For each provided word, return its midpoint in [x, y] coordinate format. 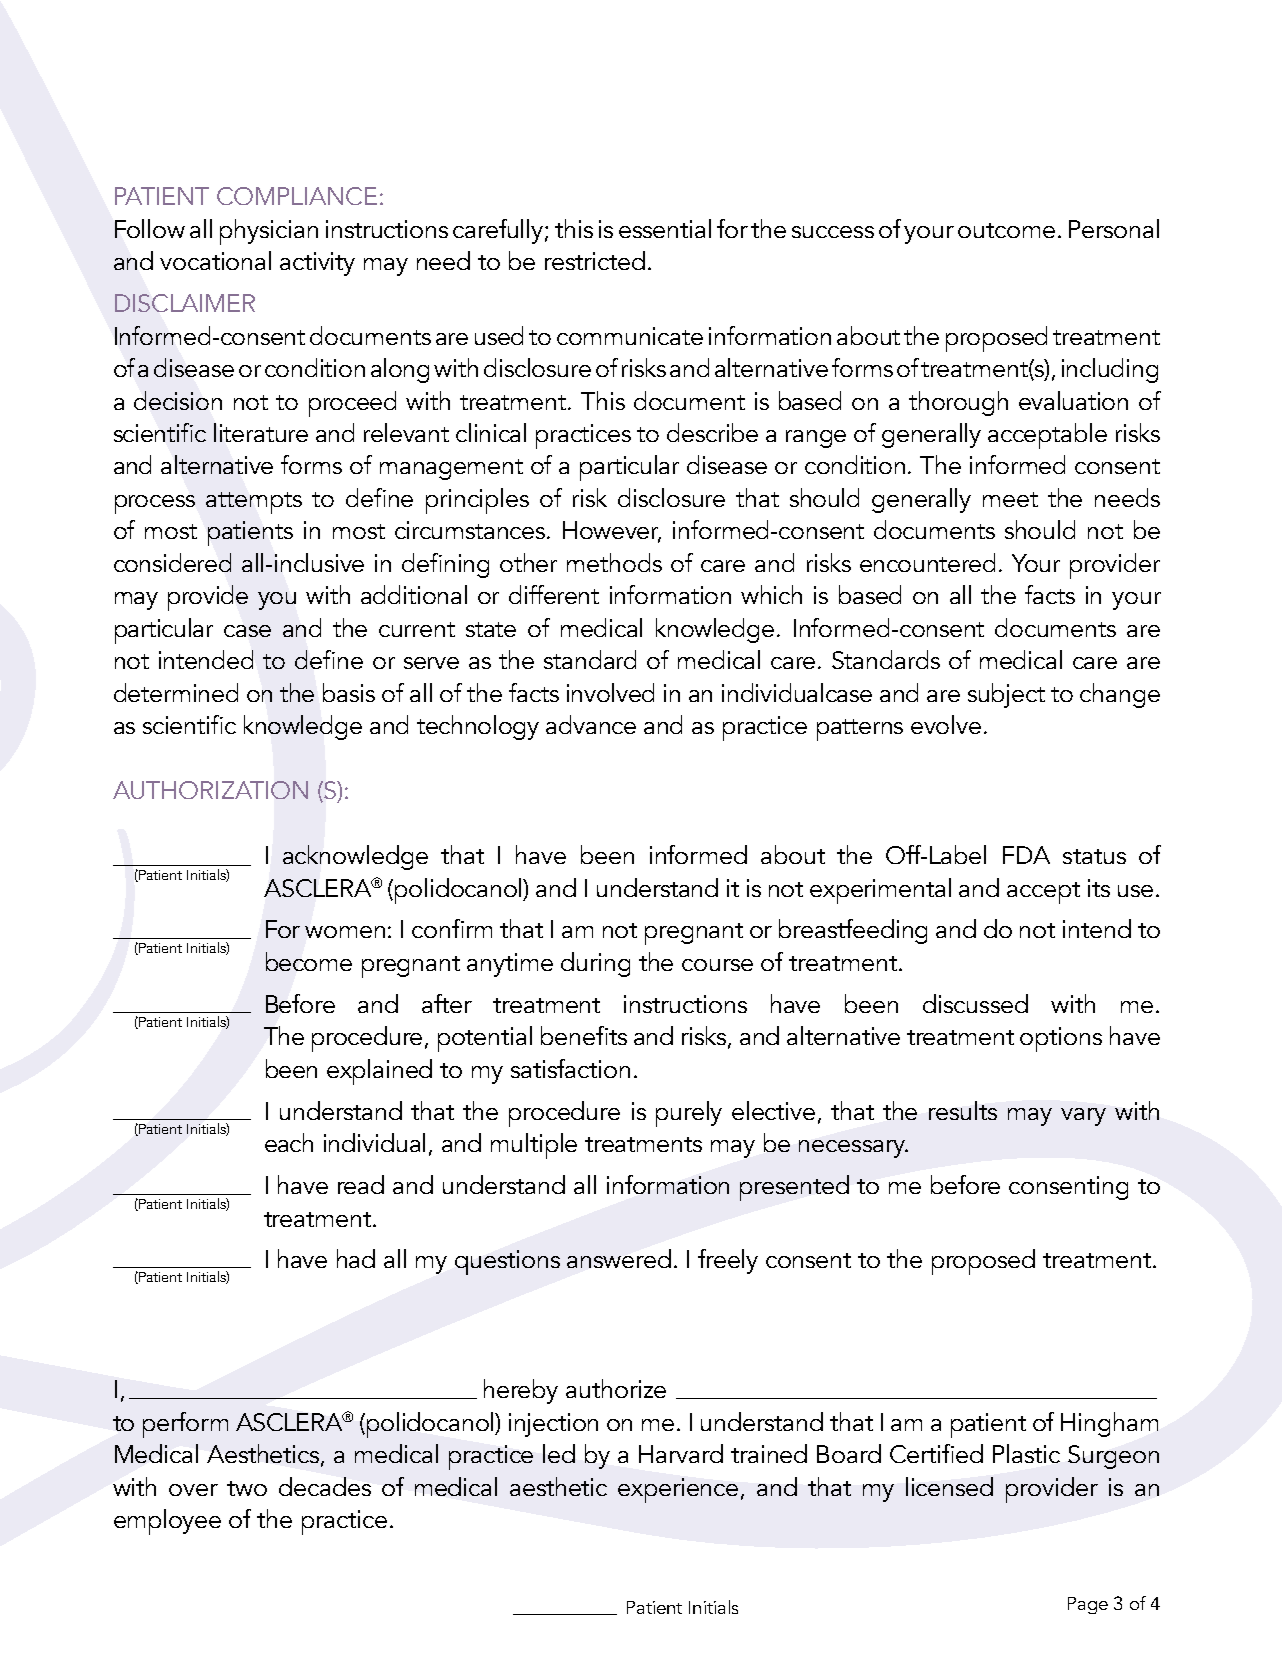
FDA [1026, 855]
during [595, 964]
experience [678, 1490]
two [247, 1488]
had [356, 1258]
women [345, 932]
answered [619, 1258]
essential [665, 228]
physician [269, 232]
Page [1088, 1605]
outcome [1006, 230]
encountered [927, 562]
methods [614, 562]
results [963, 1110]
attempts [254, 503]
